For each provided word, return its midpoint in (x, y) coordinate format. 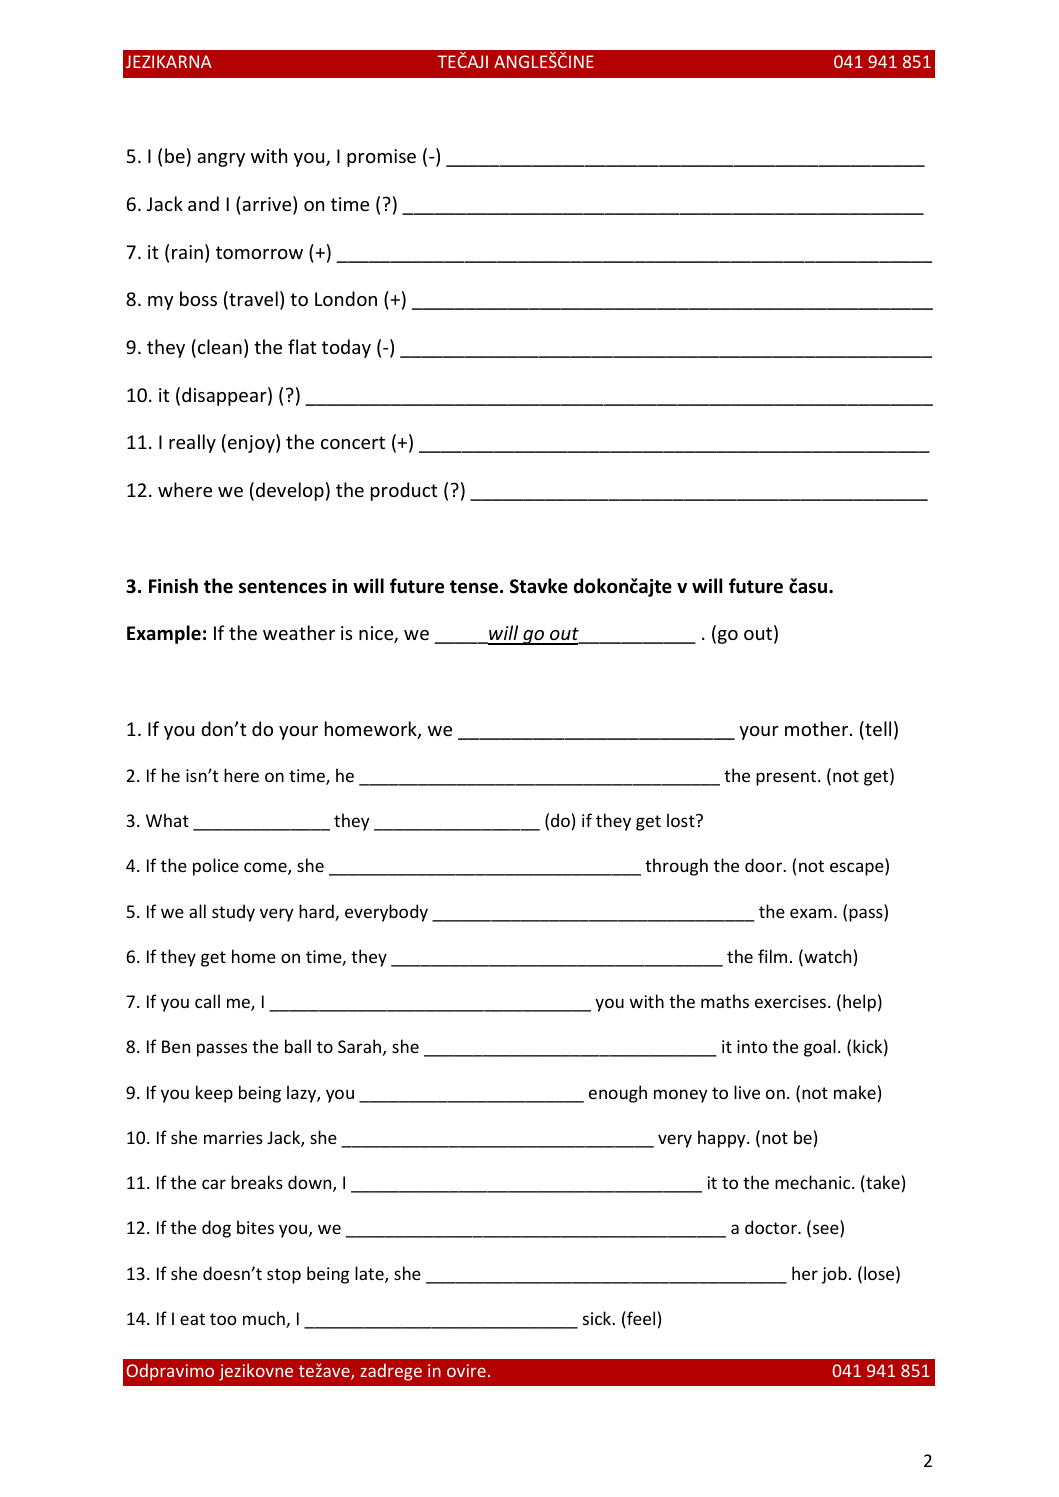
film (772, 956)
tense (474, 587)
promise (381, 158)
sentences (283, 587)
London (346, 298)
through (676, 867)
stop (284, 1276)
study (233, 913)
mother (818, 728)
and (203, 203)
